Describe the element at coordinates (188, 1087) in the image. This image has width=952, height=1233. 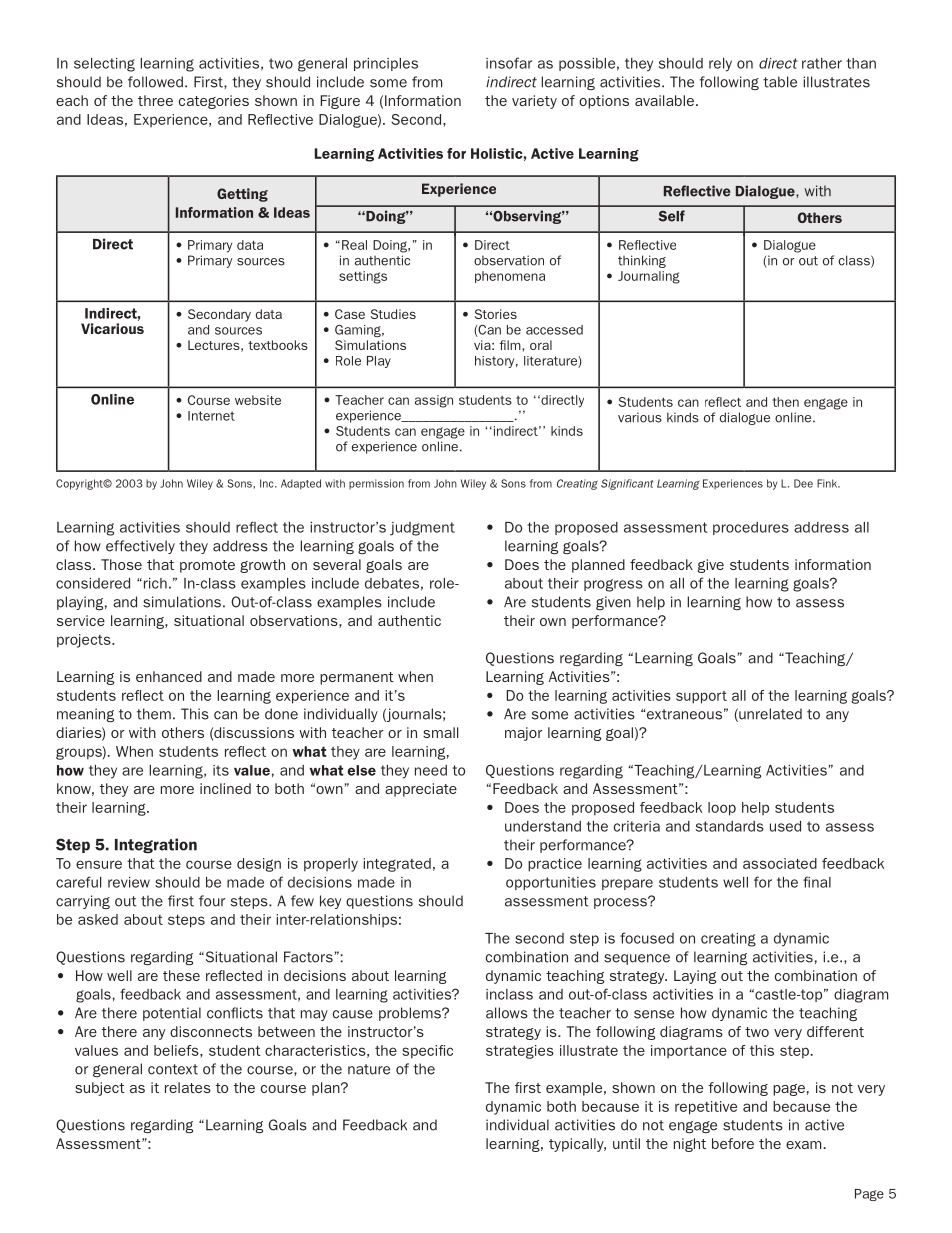
I see `relates` at that location.
